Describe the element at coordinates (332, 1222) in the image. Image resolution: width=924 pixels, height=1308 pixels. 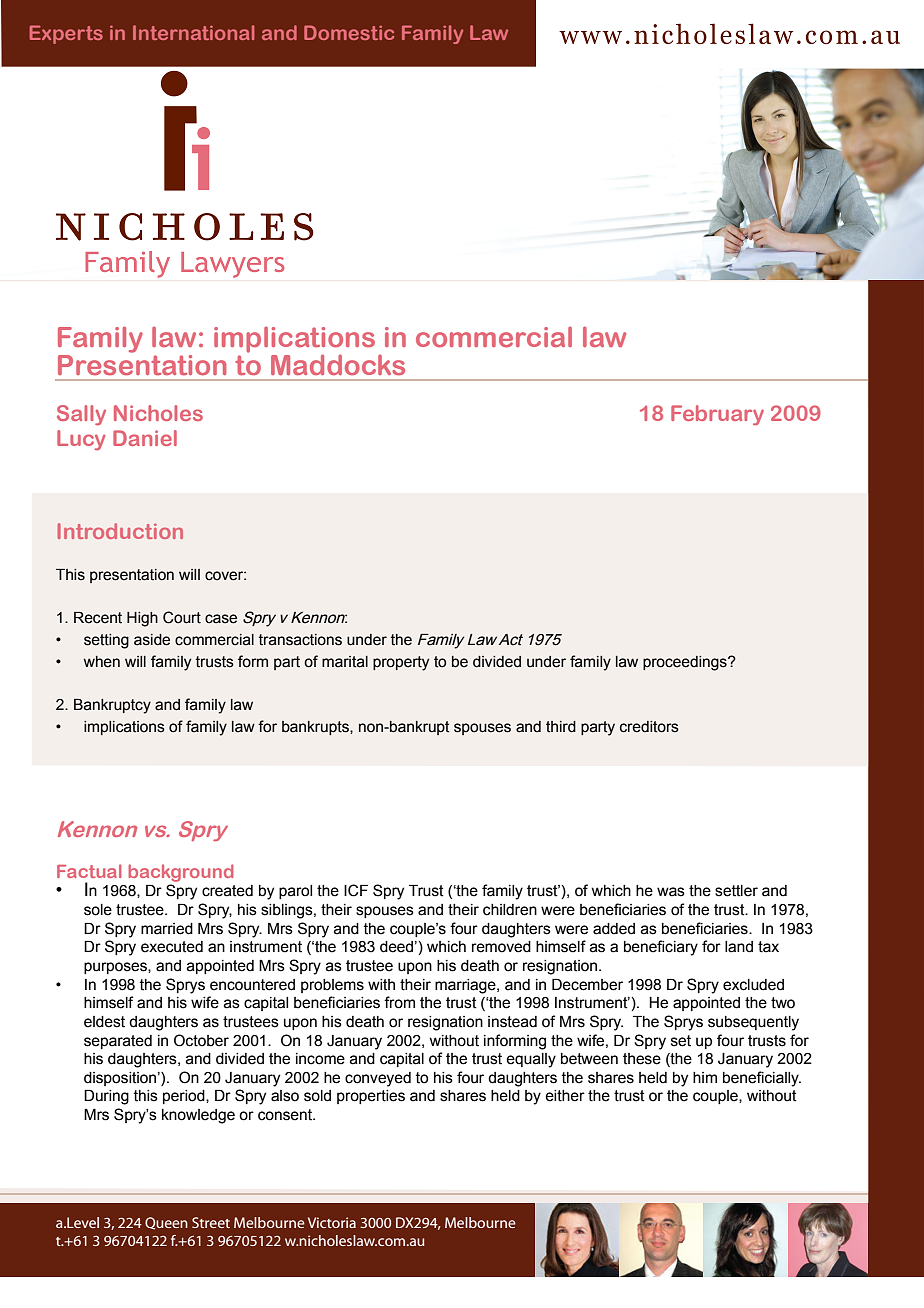
I see `Victoria` at that location.
